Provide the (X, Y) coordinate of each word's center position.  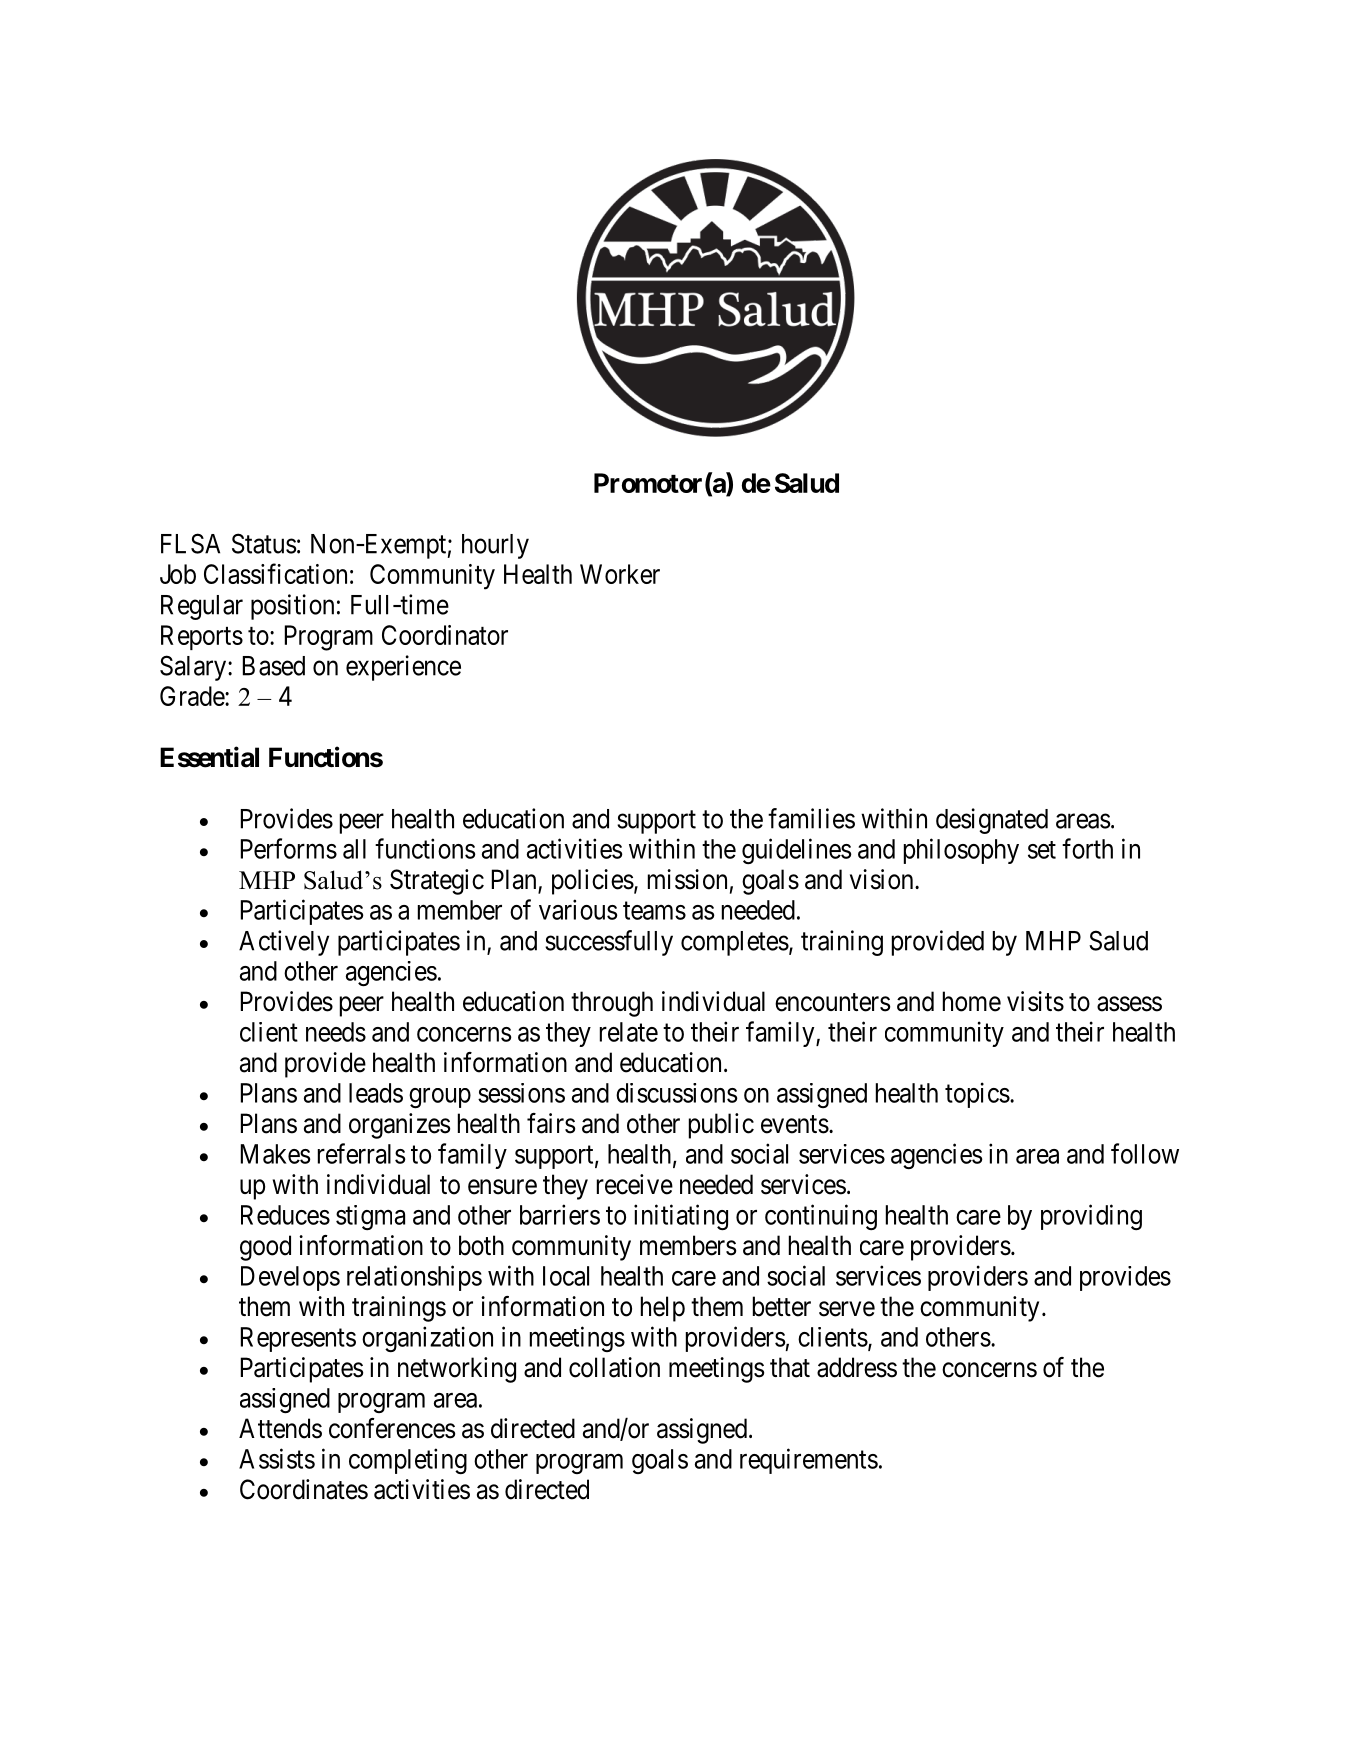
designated (992, 821)
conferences (392, 1428)
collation (614, 1367)
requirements (809, 1461)
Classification (275, 573)
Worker (620, 574)
